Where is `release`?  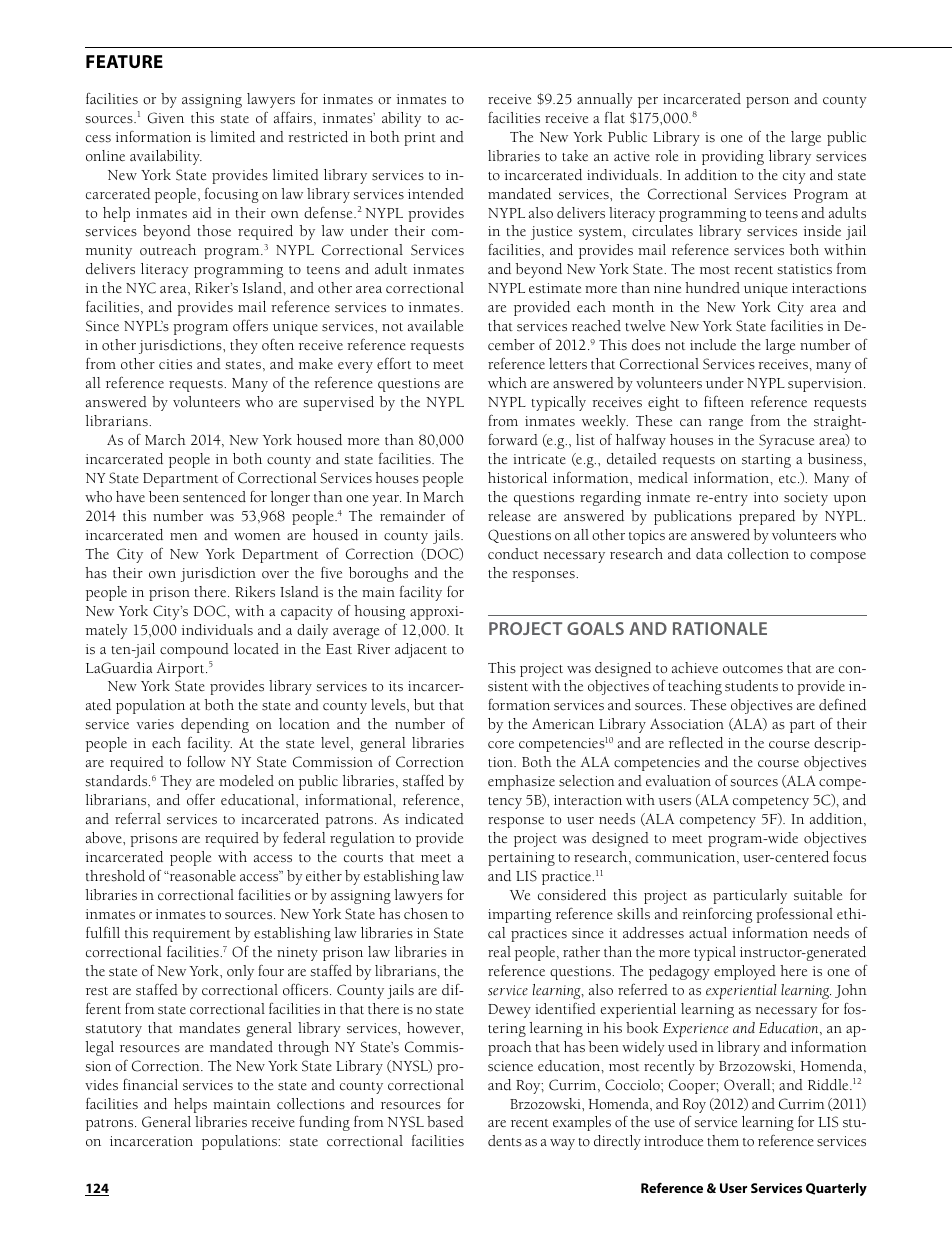
release is located at coordinates (509, 516).
